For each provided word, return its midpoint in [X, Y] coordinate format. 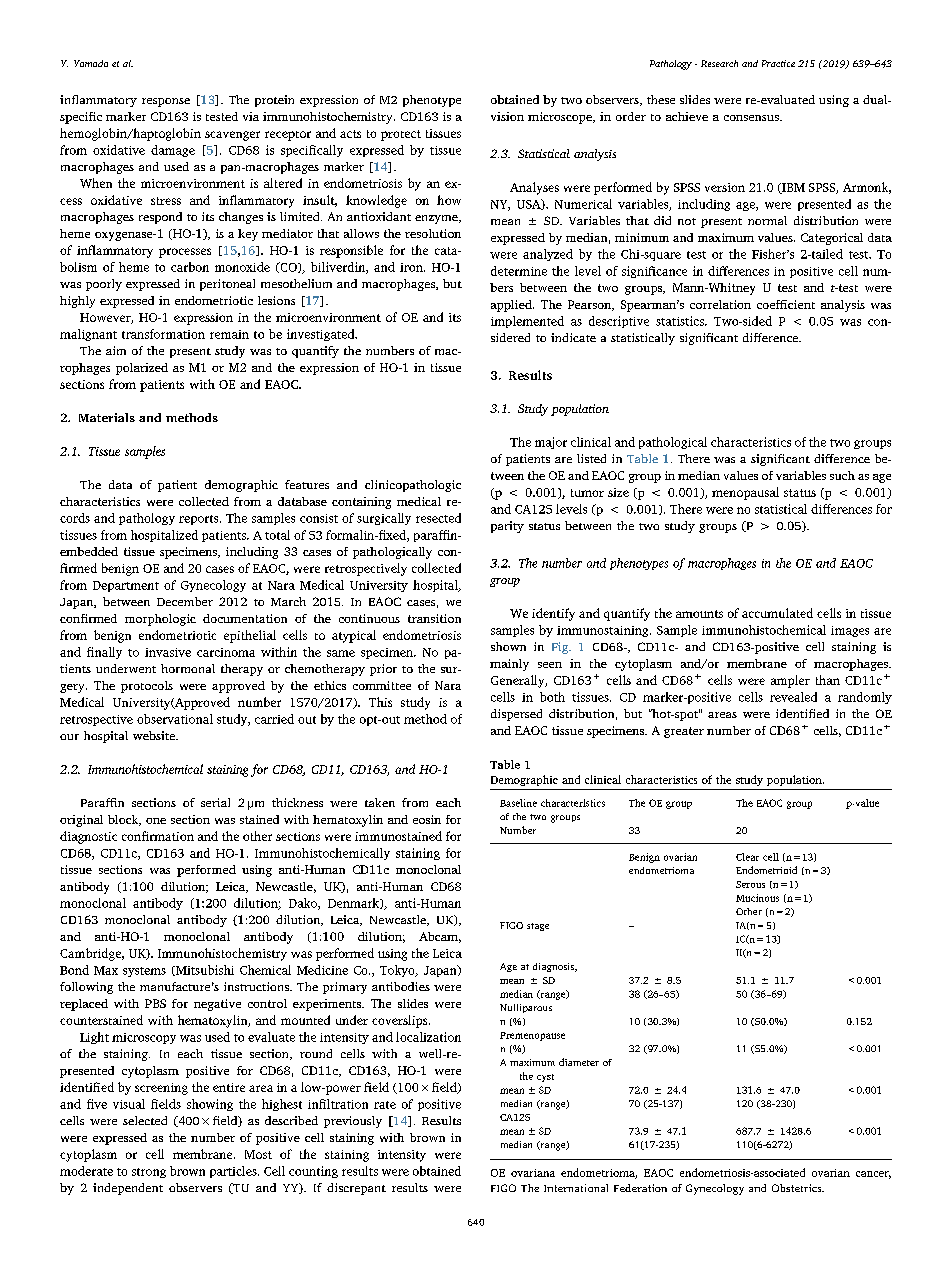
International [576, 1188]
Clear [747, 857]
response [166, 102]
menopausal [745, 493]
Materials [107, 417]
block [124, 820]
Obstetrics [798, 1188]
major [551, 443]
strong [149, 1173]
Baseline [518, 803]
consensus [752, 118]
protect [401, 135]
